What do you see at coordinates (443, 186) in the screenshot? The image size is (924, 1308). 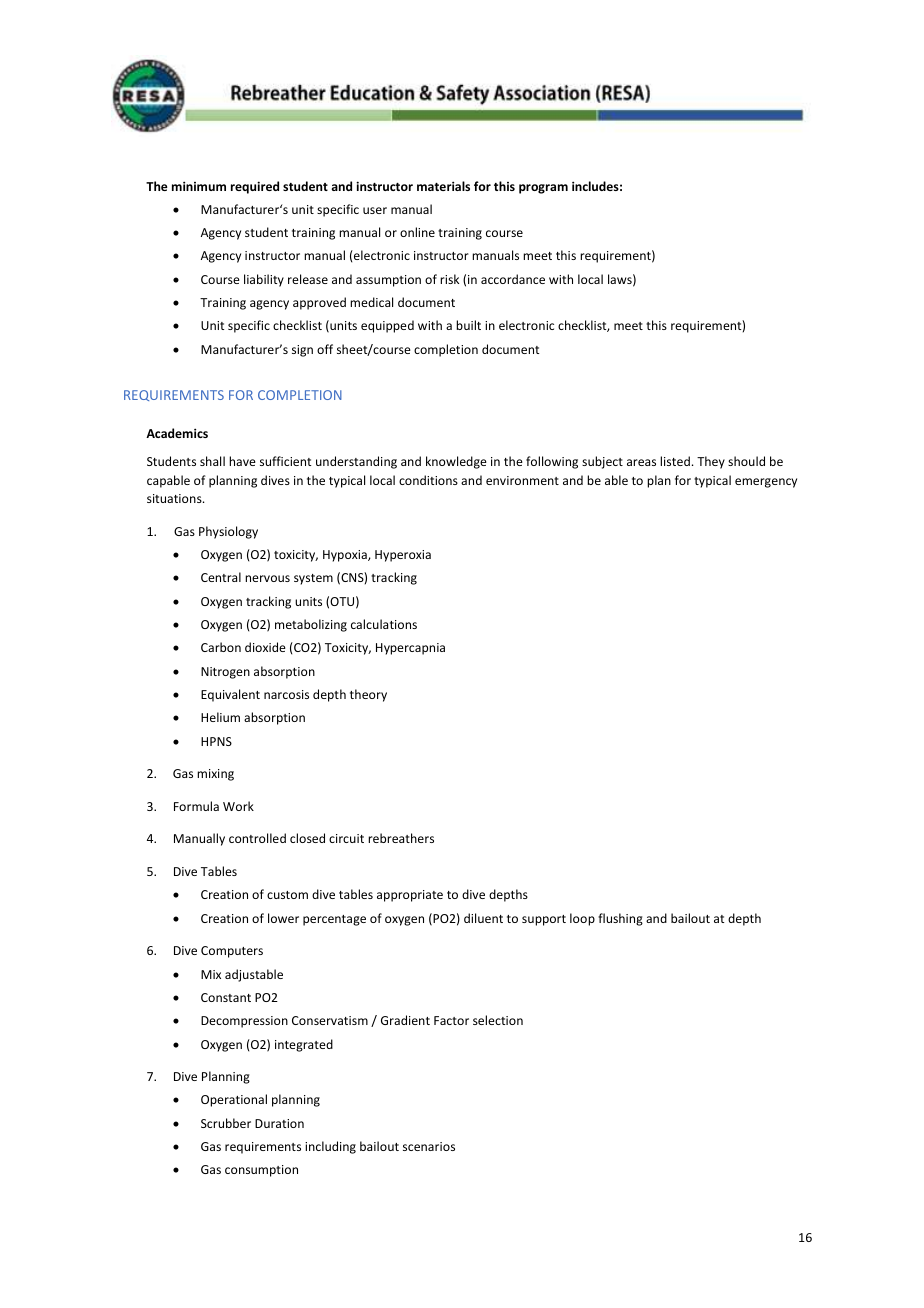 I see `materials` at bounding box center [443, 186].
